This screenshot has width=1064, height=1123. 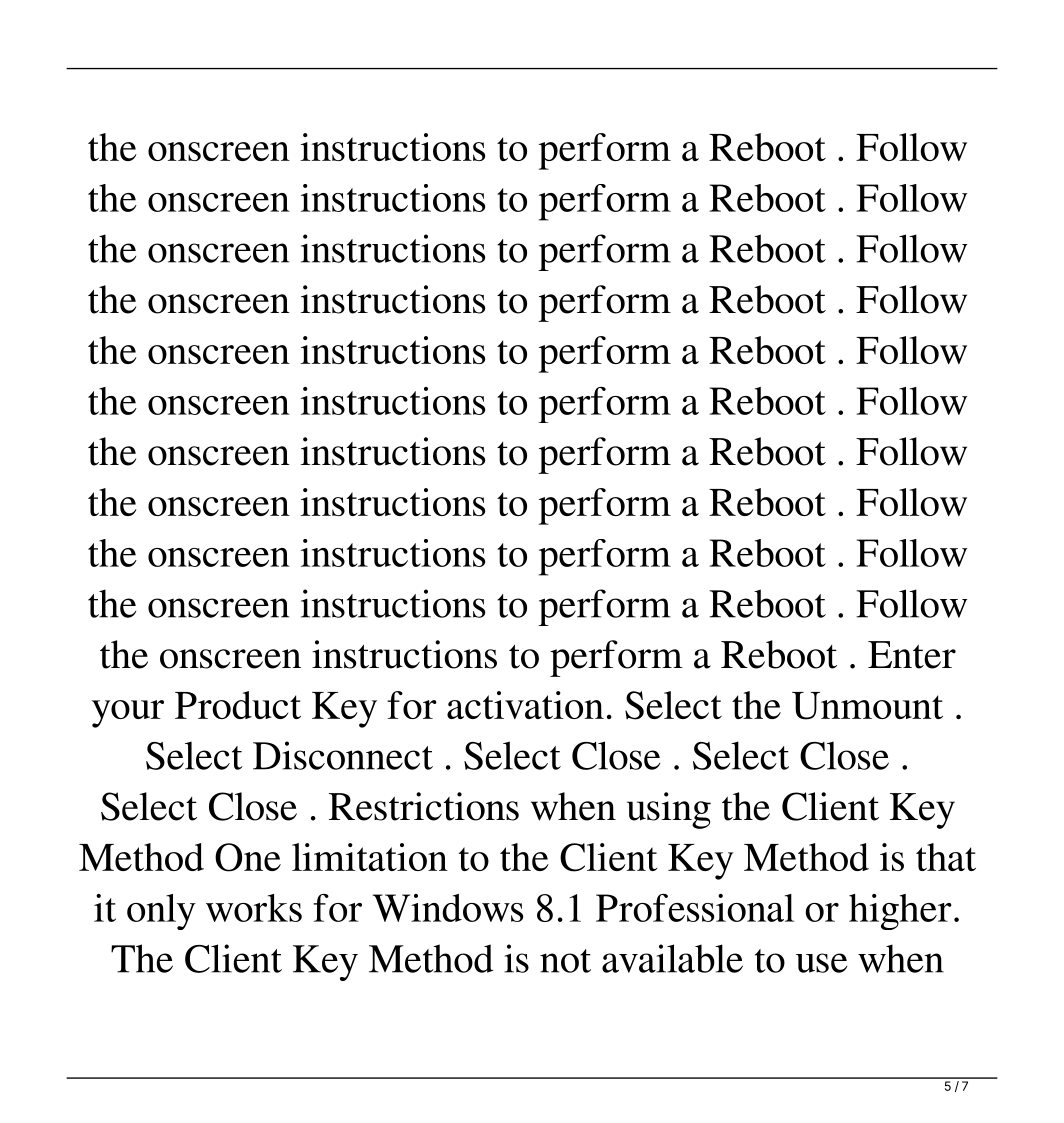 I want to click on activation, so click(x=525, y=705).
